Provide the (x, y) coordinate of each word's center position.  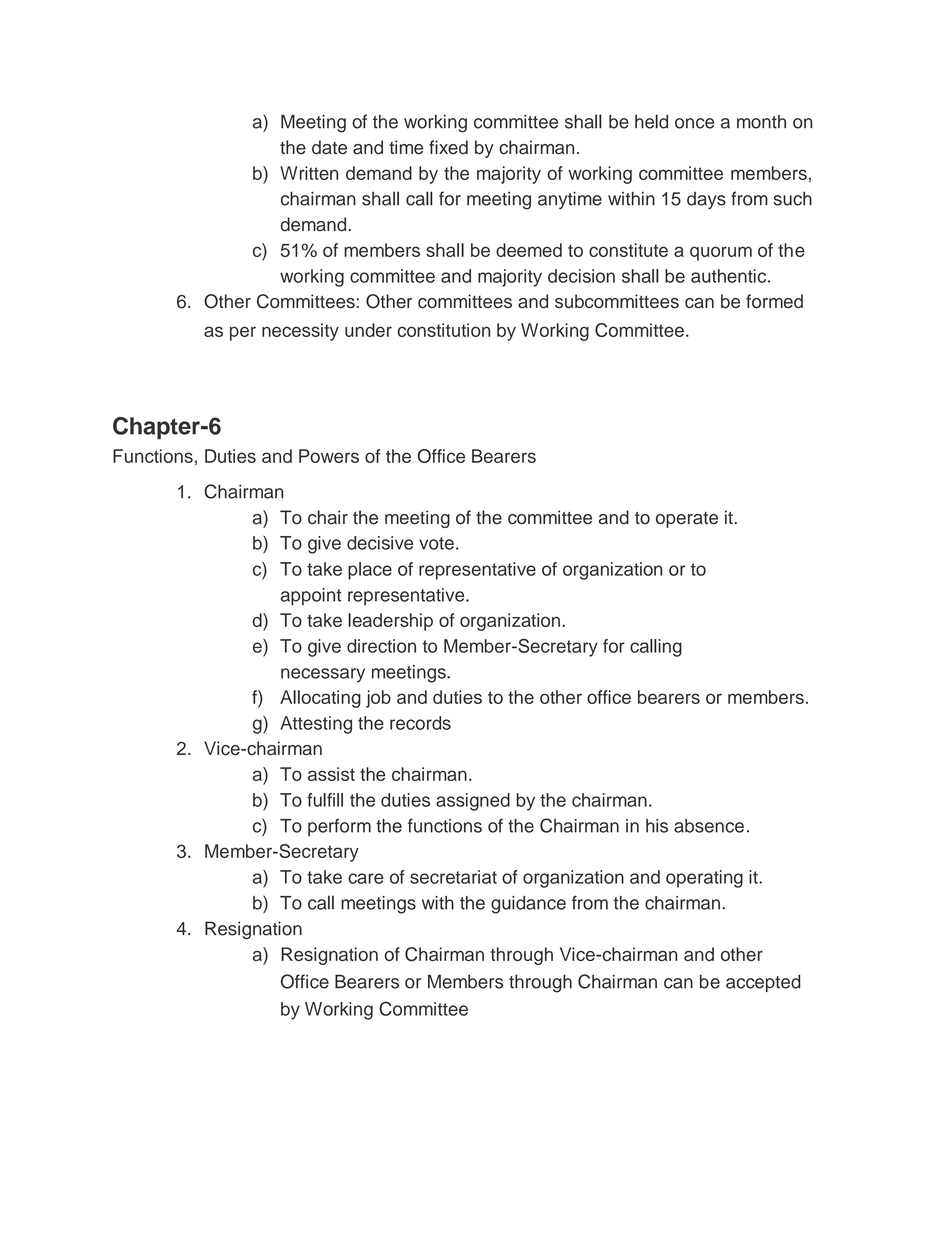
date (329, 147)
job (378, 699)
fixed (448, 147)
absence (709, 826)
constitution (444, 330)
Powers (329, 456)
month (761, 122)
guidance (528, 905)
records (420, 723)
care (366, 878)
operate (687, 520)
